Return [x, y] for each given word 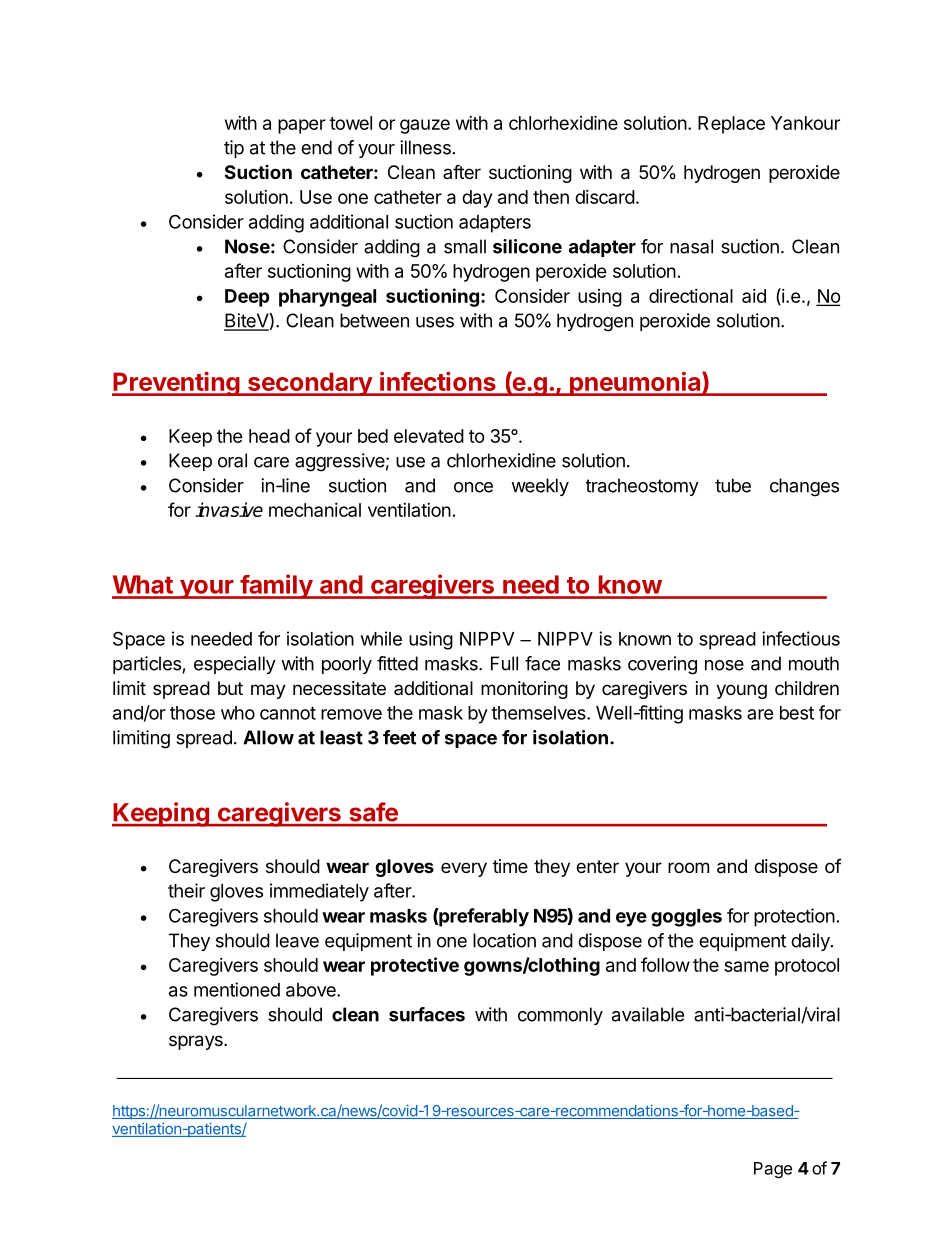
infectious [801, 638]
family [276, 586]
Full [504, 663]
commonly [560, 1016]
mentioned [237, 989]
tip [234, 149]
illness [425, 147]
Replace [731, 125]
